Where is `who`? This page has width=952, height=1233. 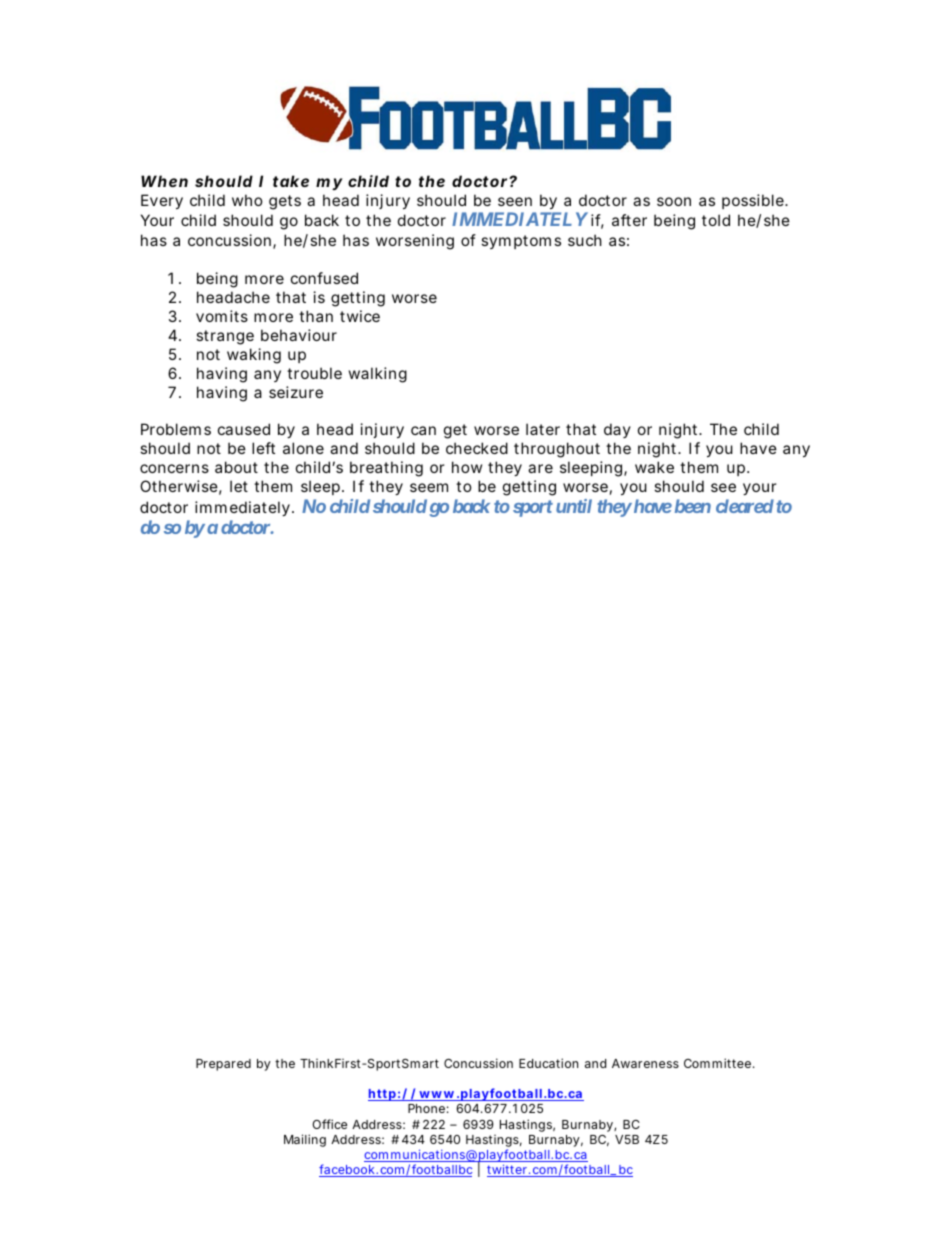 who is located at coordinates (247, 200).
